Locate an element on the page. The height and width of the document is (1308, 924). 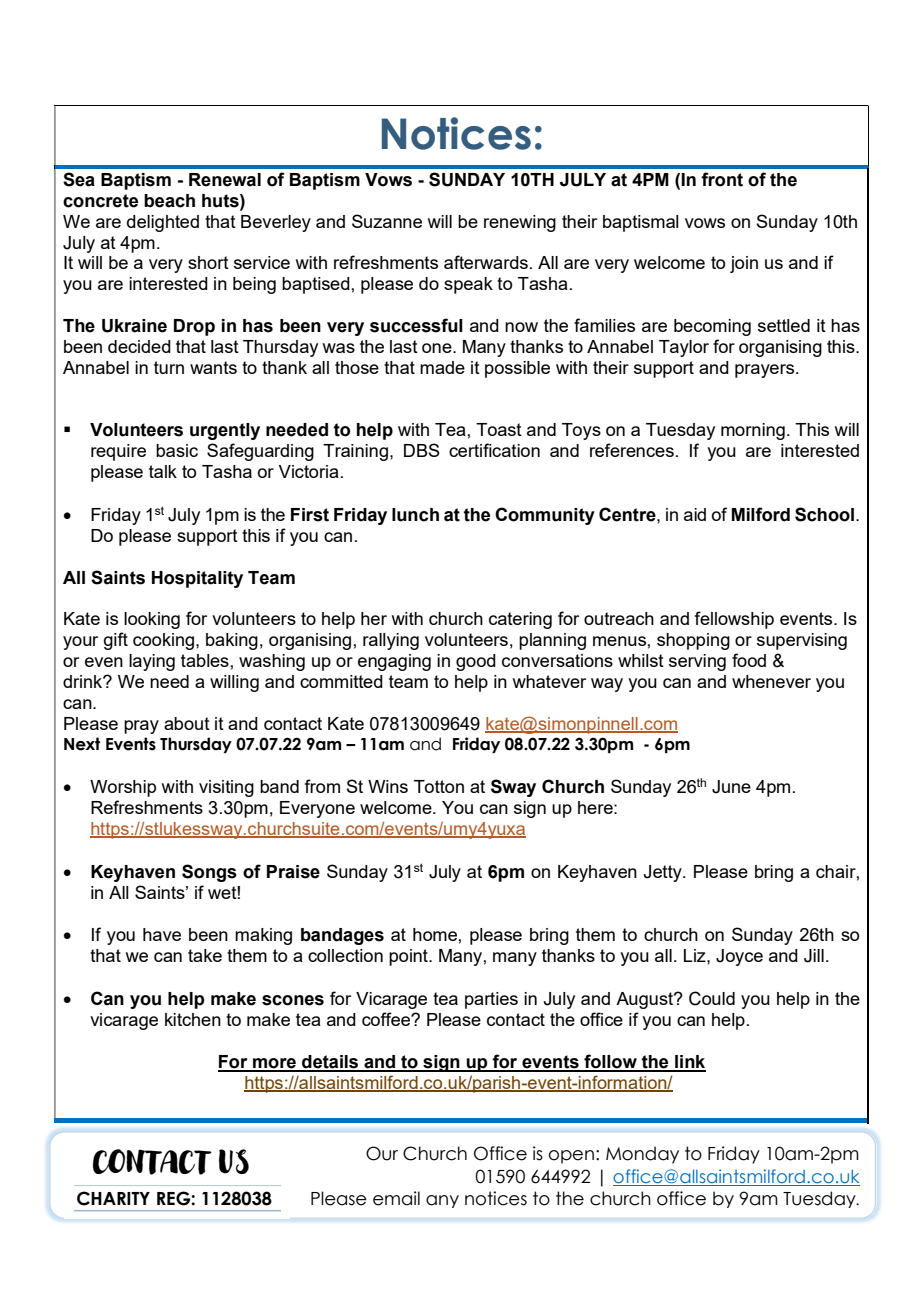
laying is located at coordinates (152, 662).
